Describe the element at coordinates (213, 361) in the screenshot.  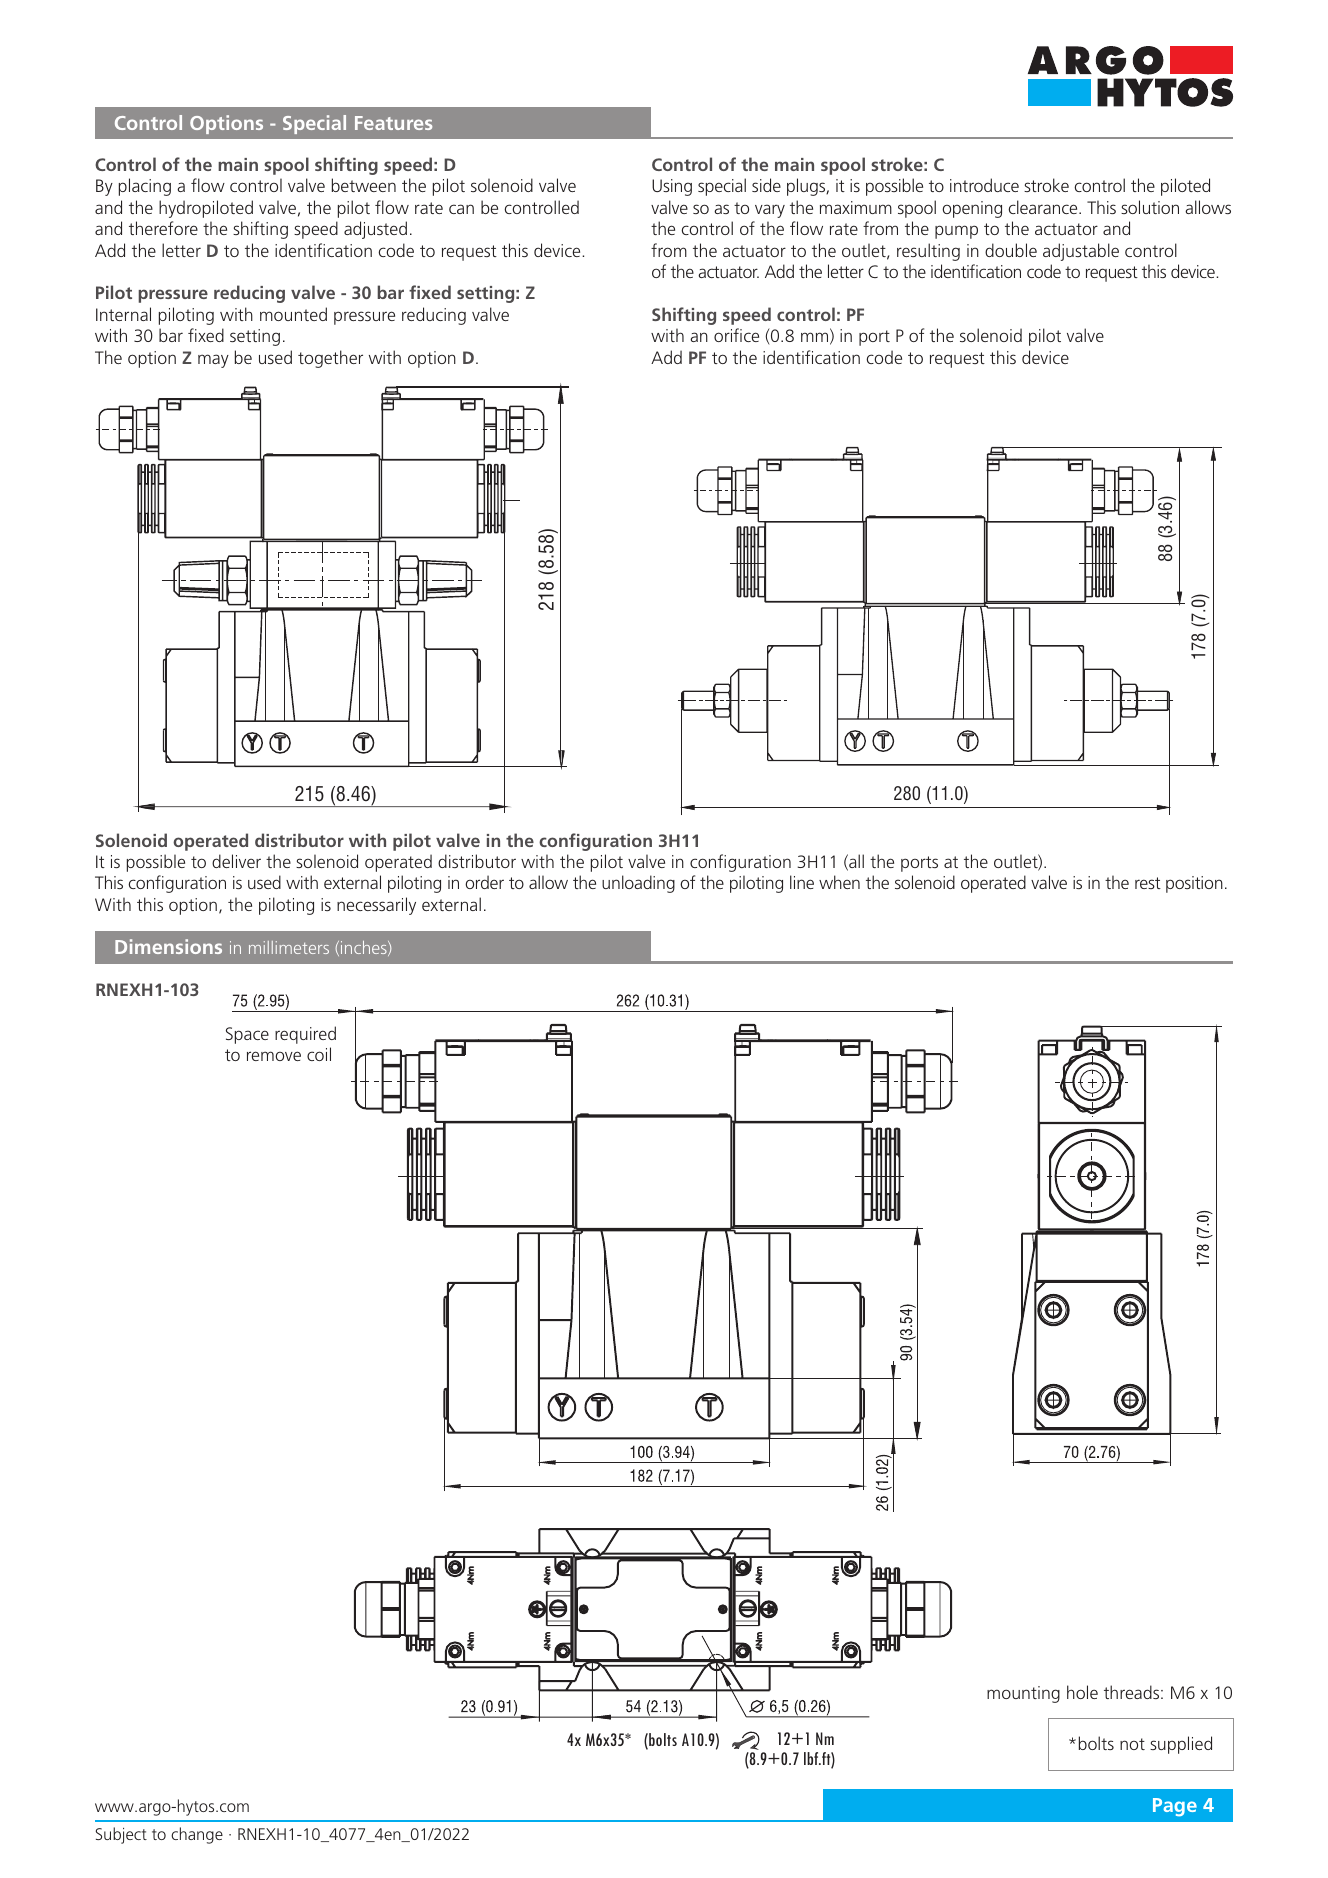
I see `may` at that location.
